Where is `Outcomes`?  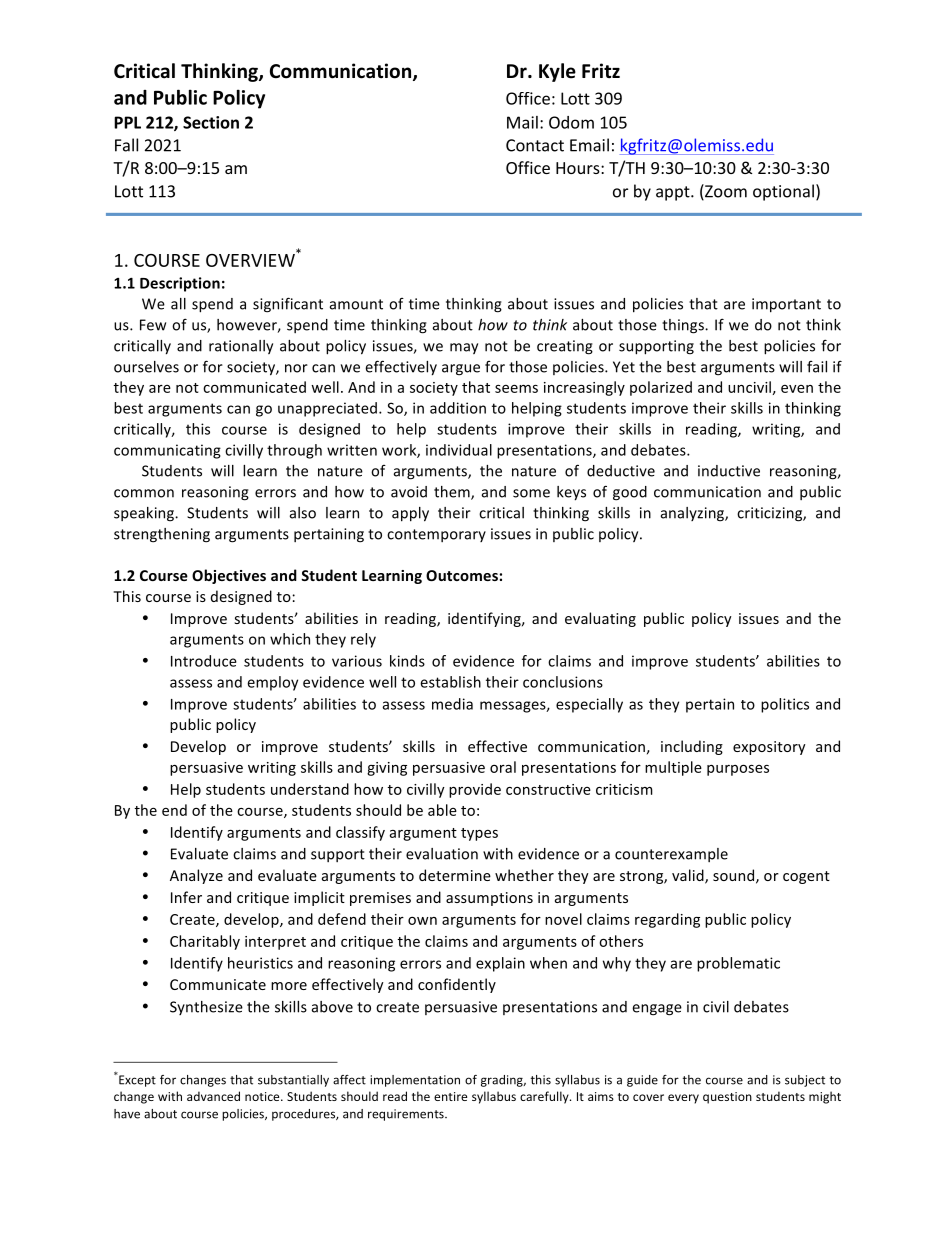
Outcomes is located at coordinates (462, 575).
